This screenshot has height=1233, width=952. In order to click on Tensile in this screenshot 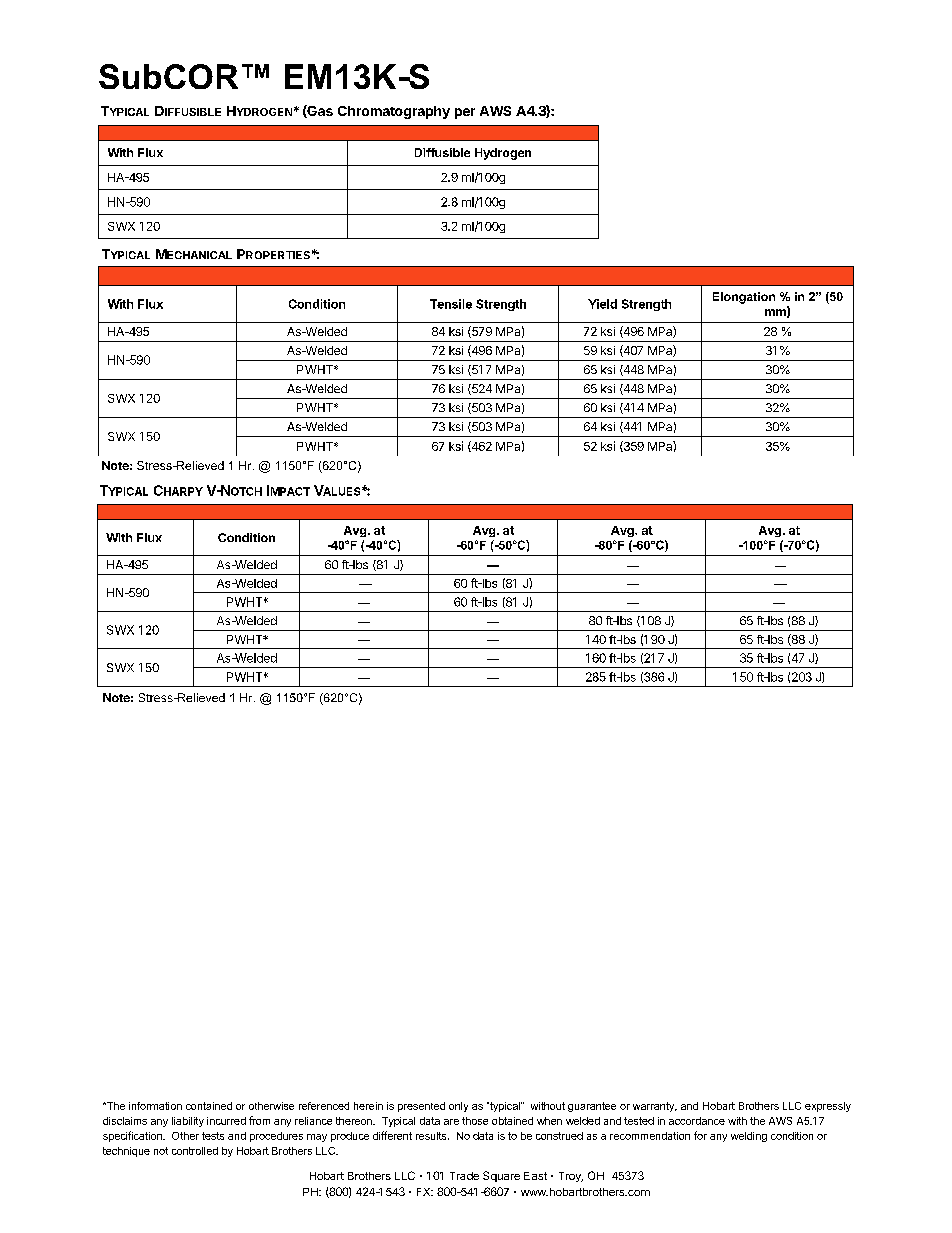, I will do `click(451, 304)`.
